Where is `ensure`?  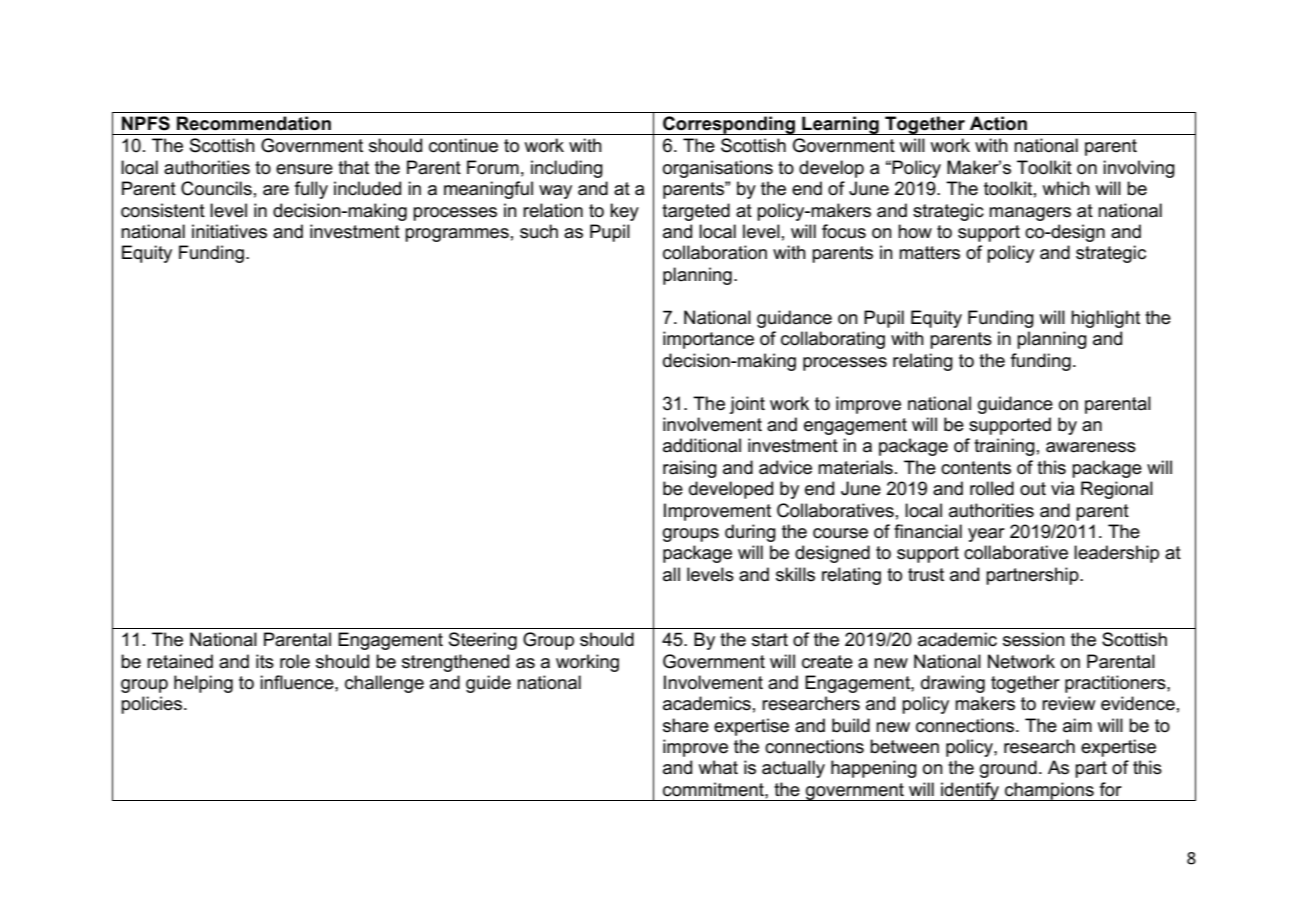 ensure is located at coordinates (304, 169).
